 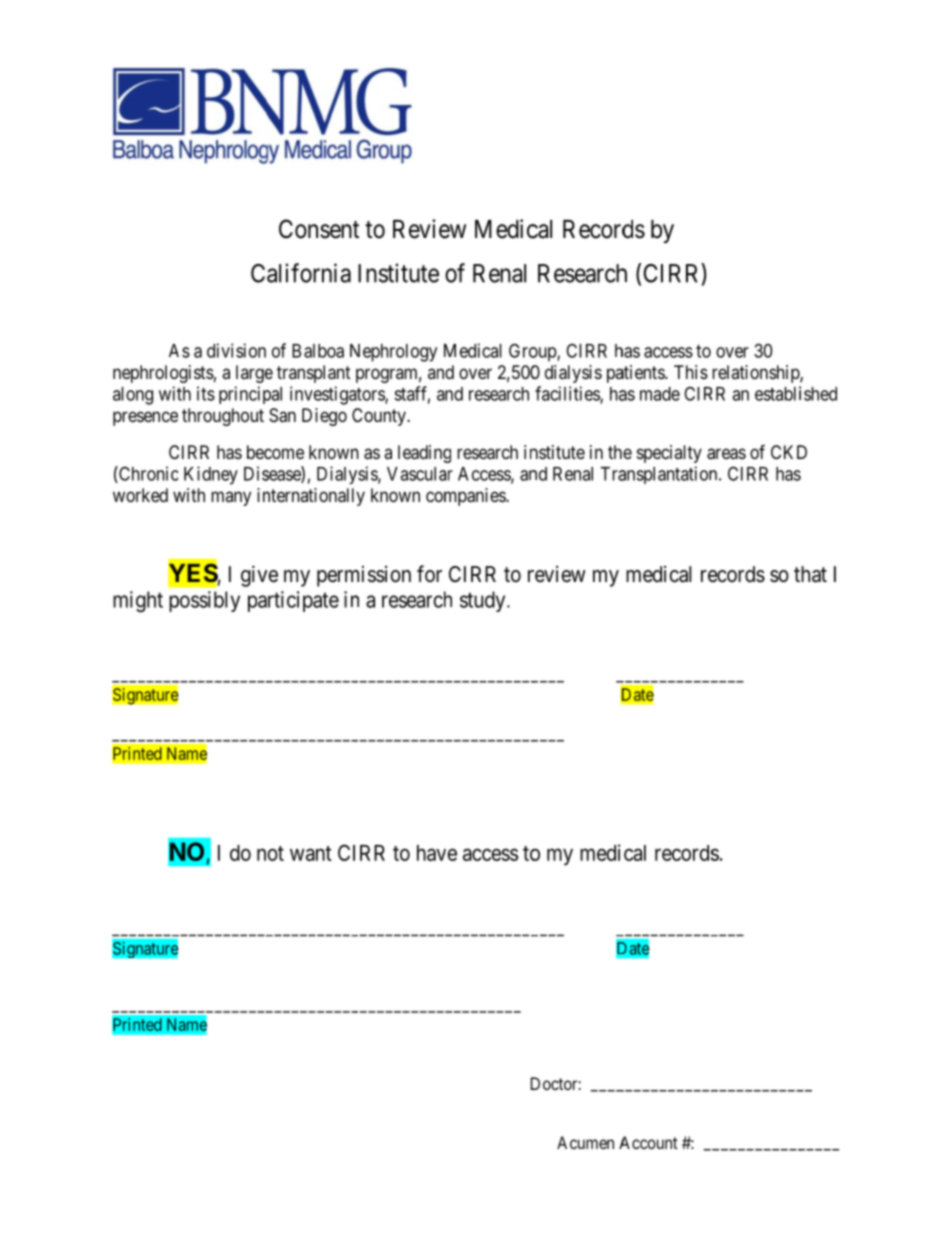 I want to click on worked, so click(x=140, y=495).
